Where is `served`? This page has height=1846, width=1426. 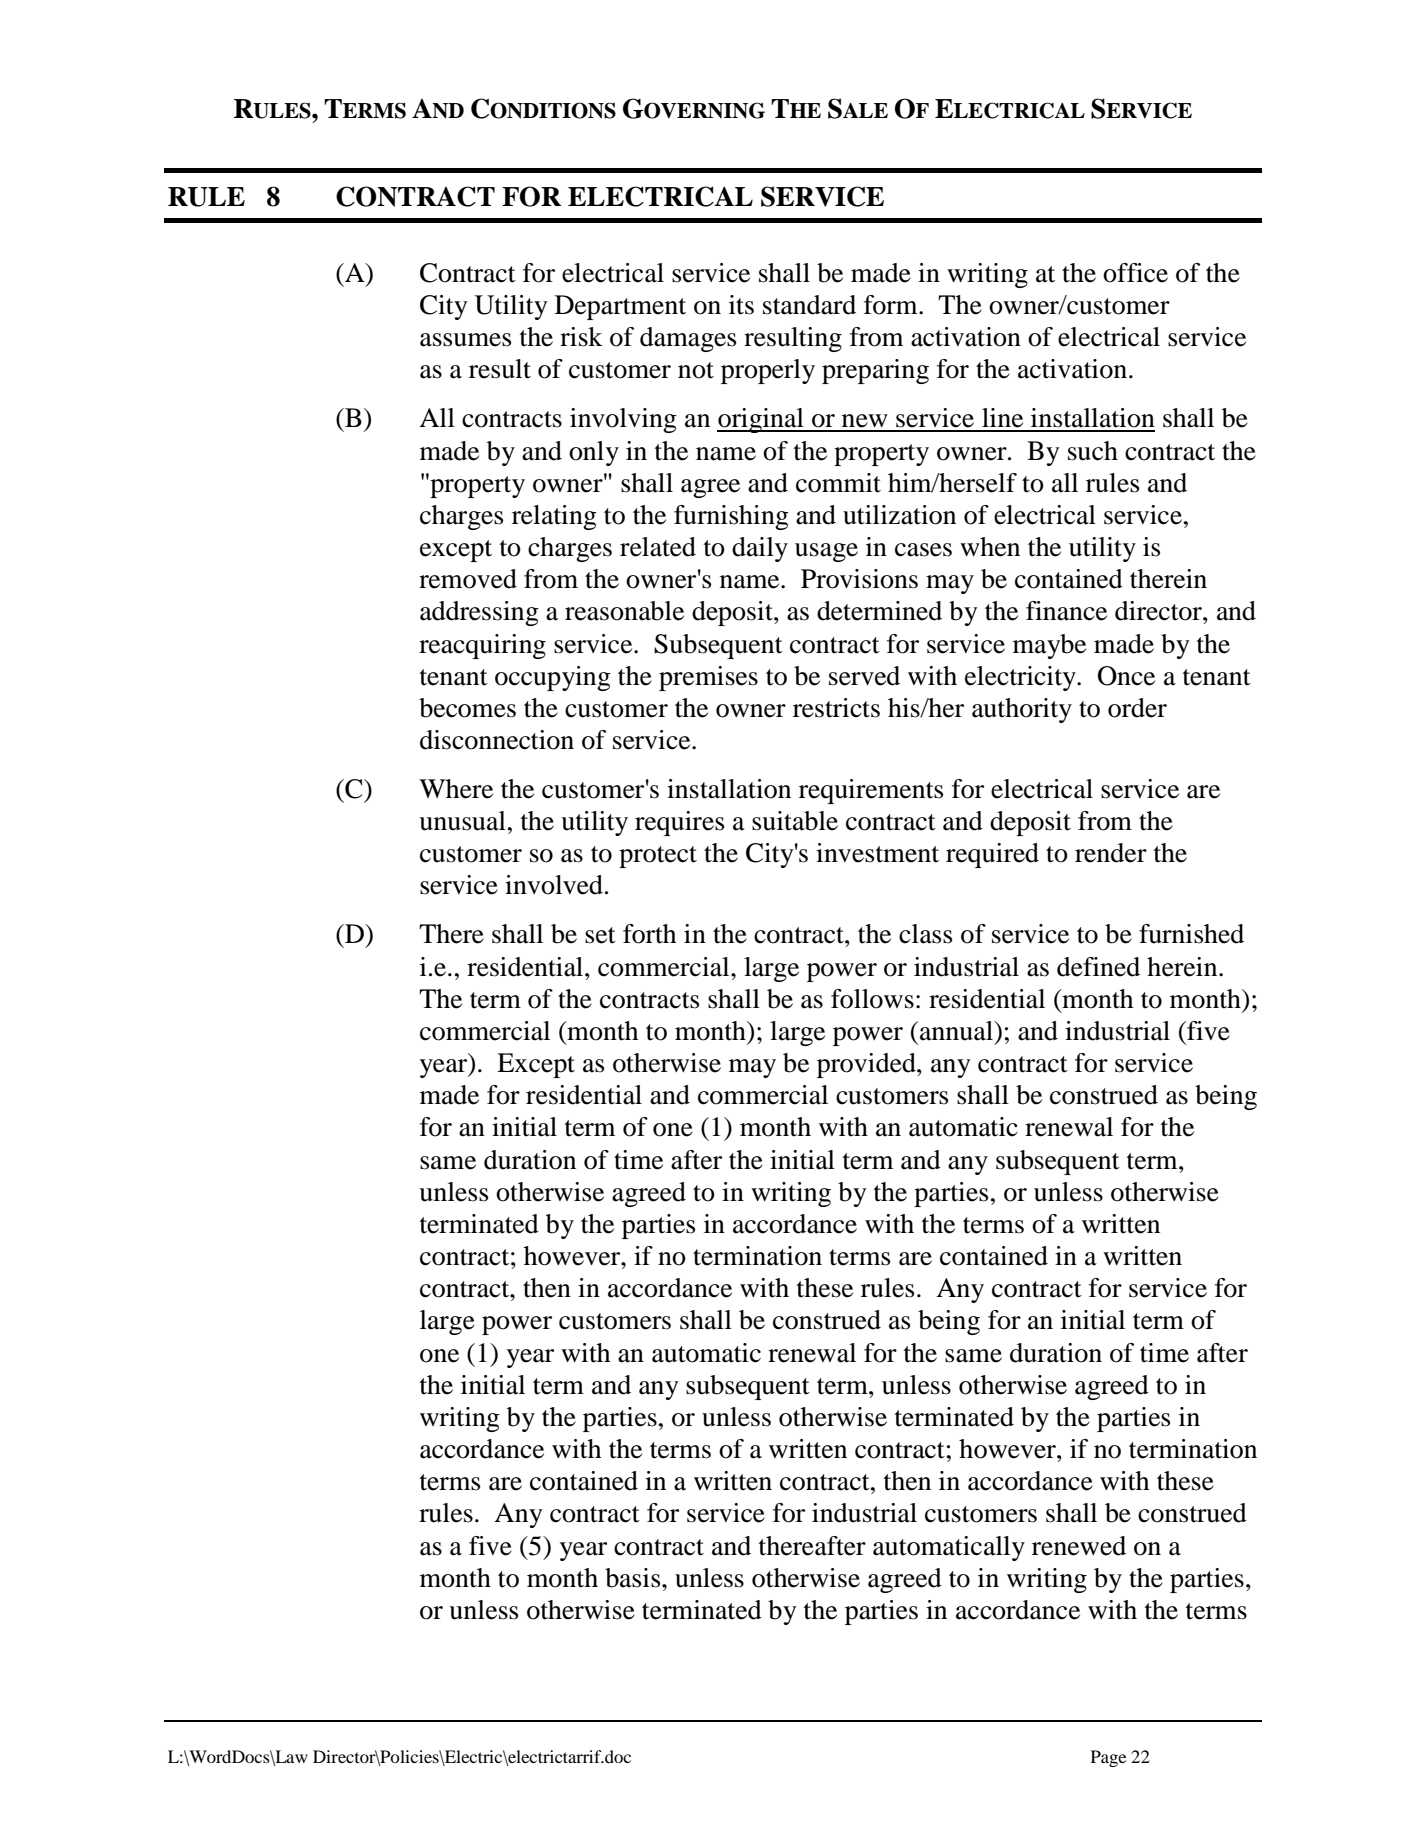
served is located at coordinates (864, 676).
